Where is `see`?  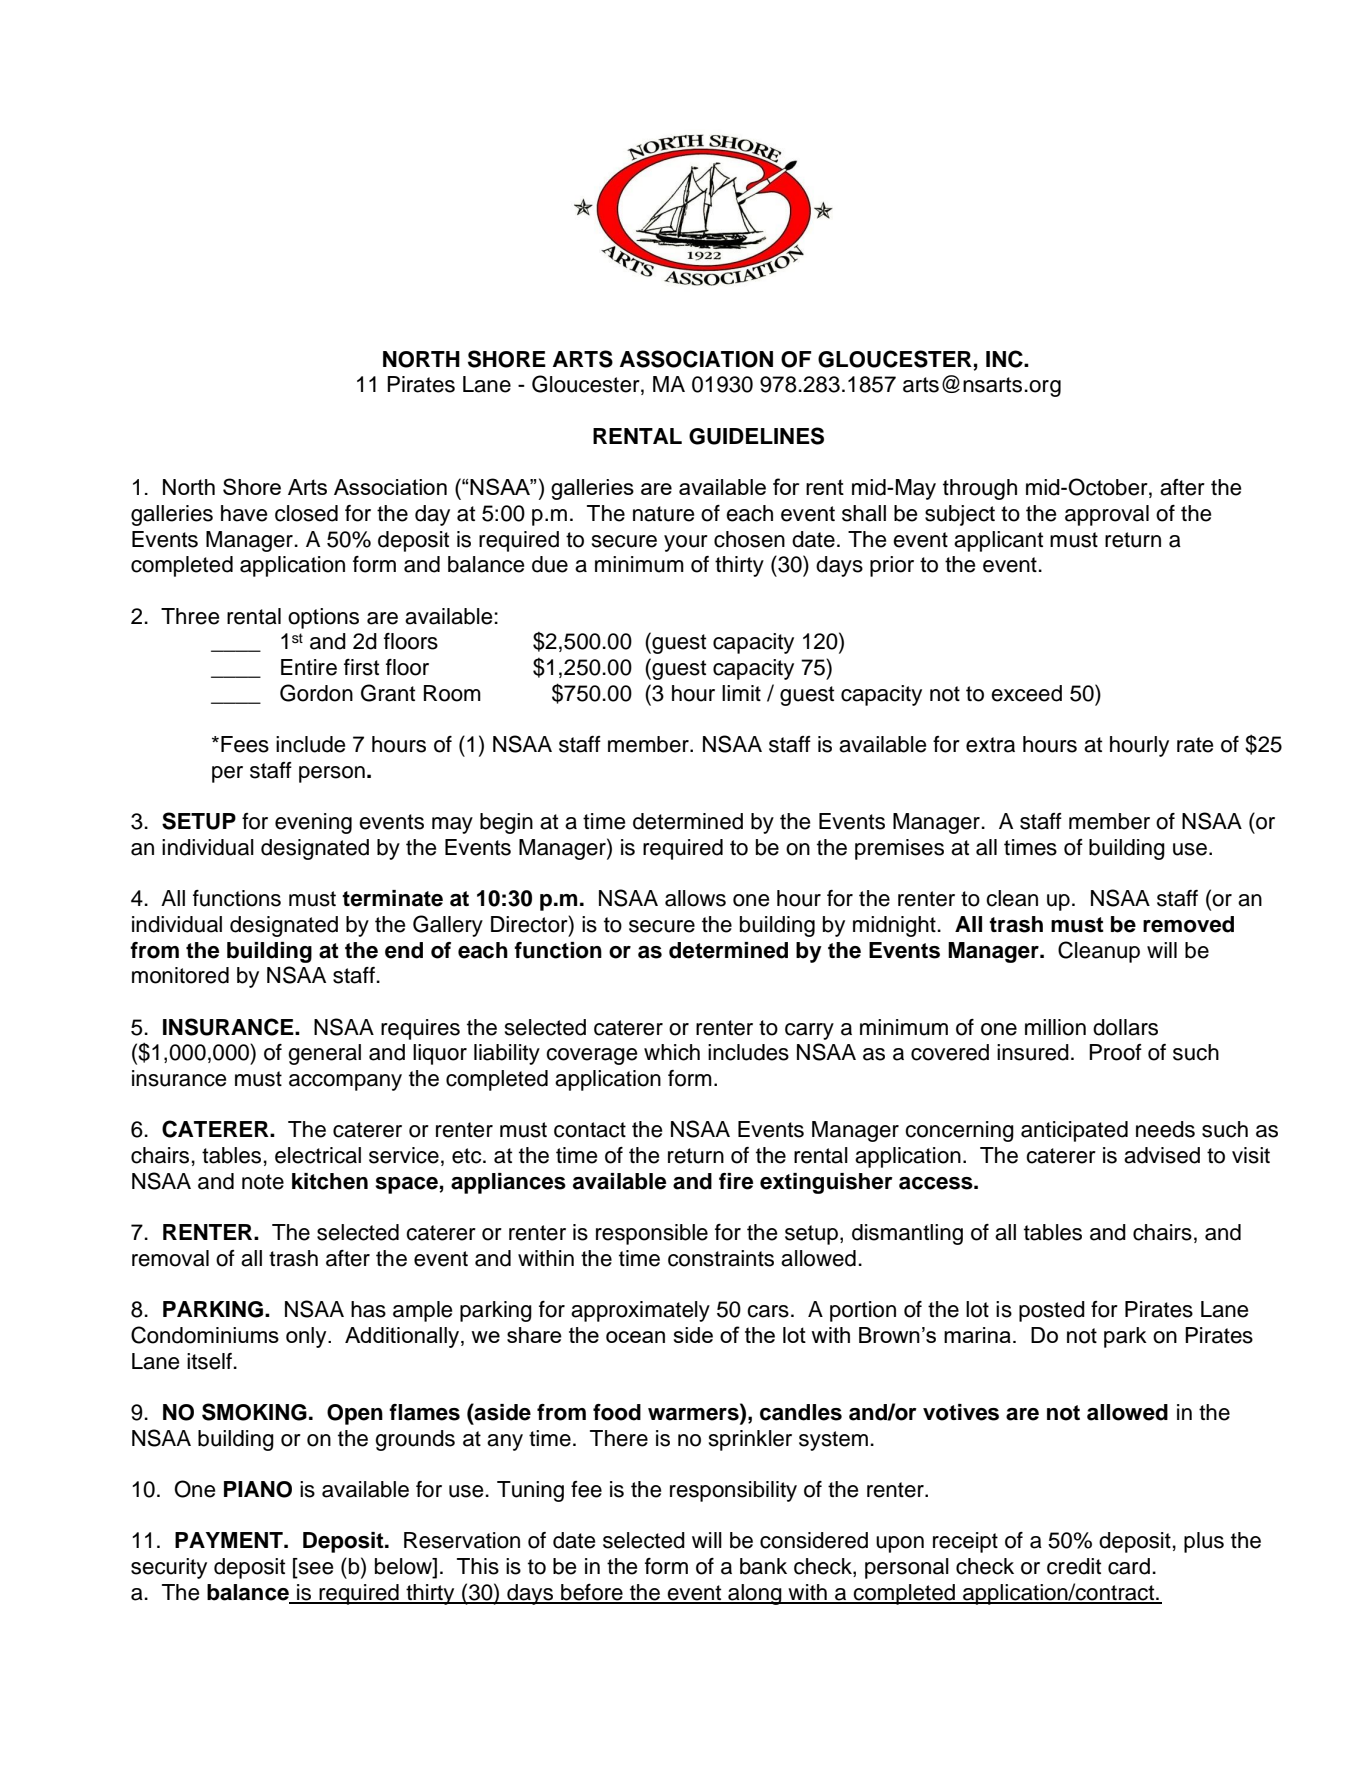
see is located at coordinates (314, 1569).
